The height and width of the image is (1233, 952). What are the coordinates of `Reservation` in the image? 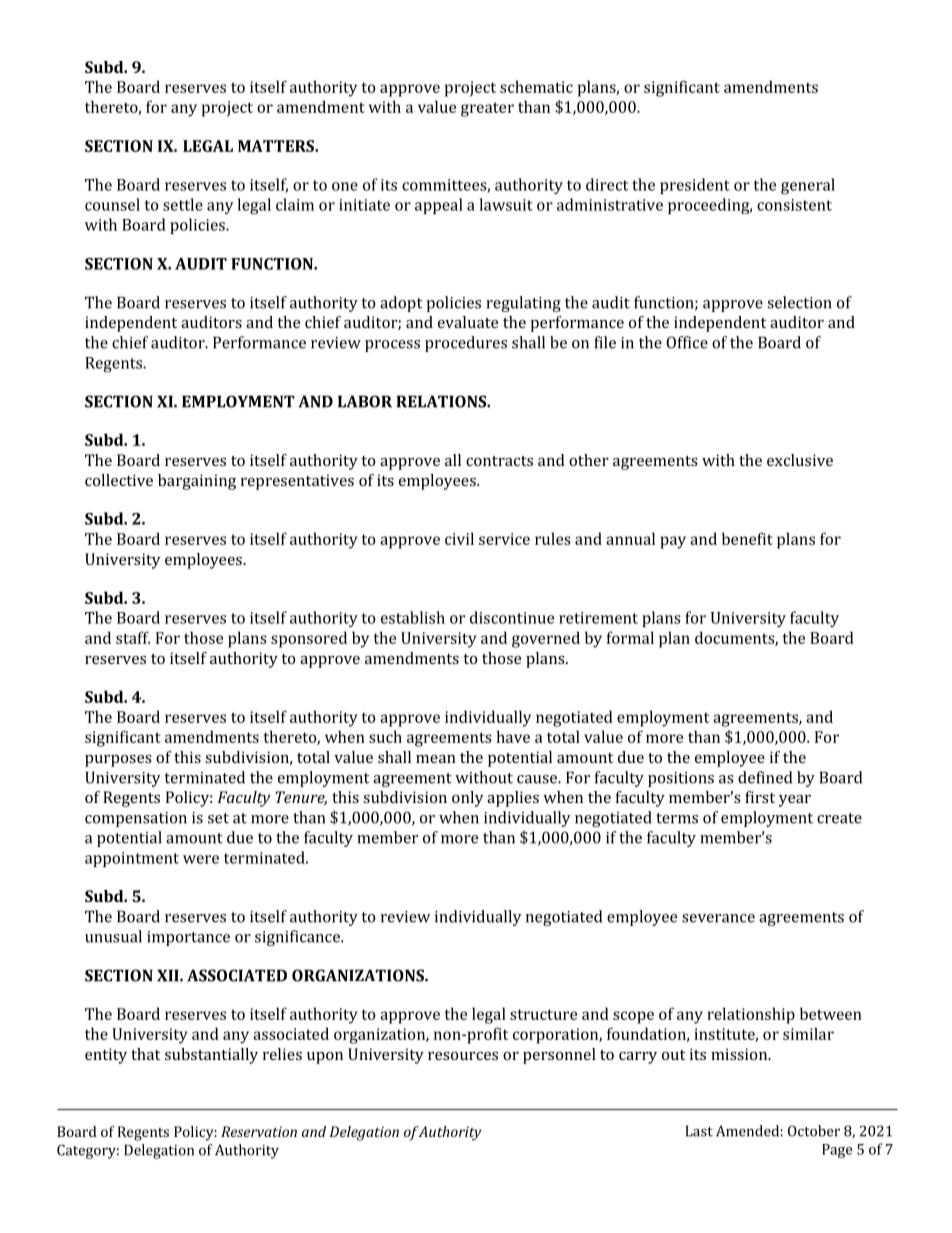 It's located at (259, 1131).
